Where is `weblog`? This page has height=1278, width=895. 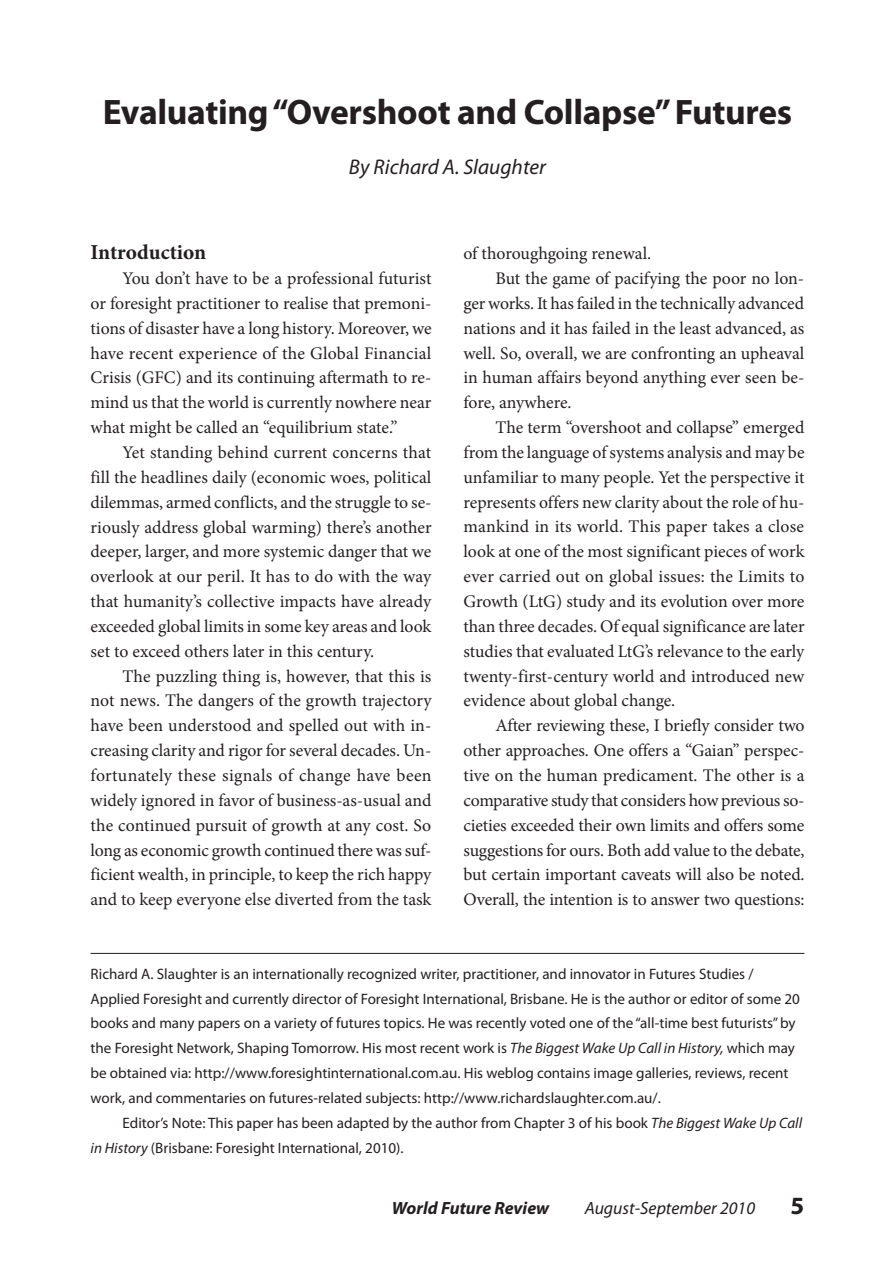 weblog is located at coordinates (509, 1074).
